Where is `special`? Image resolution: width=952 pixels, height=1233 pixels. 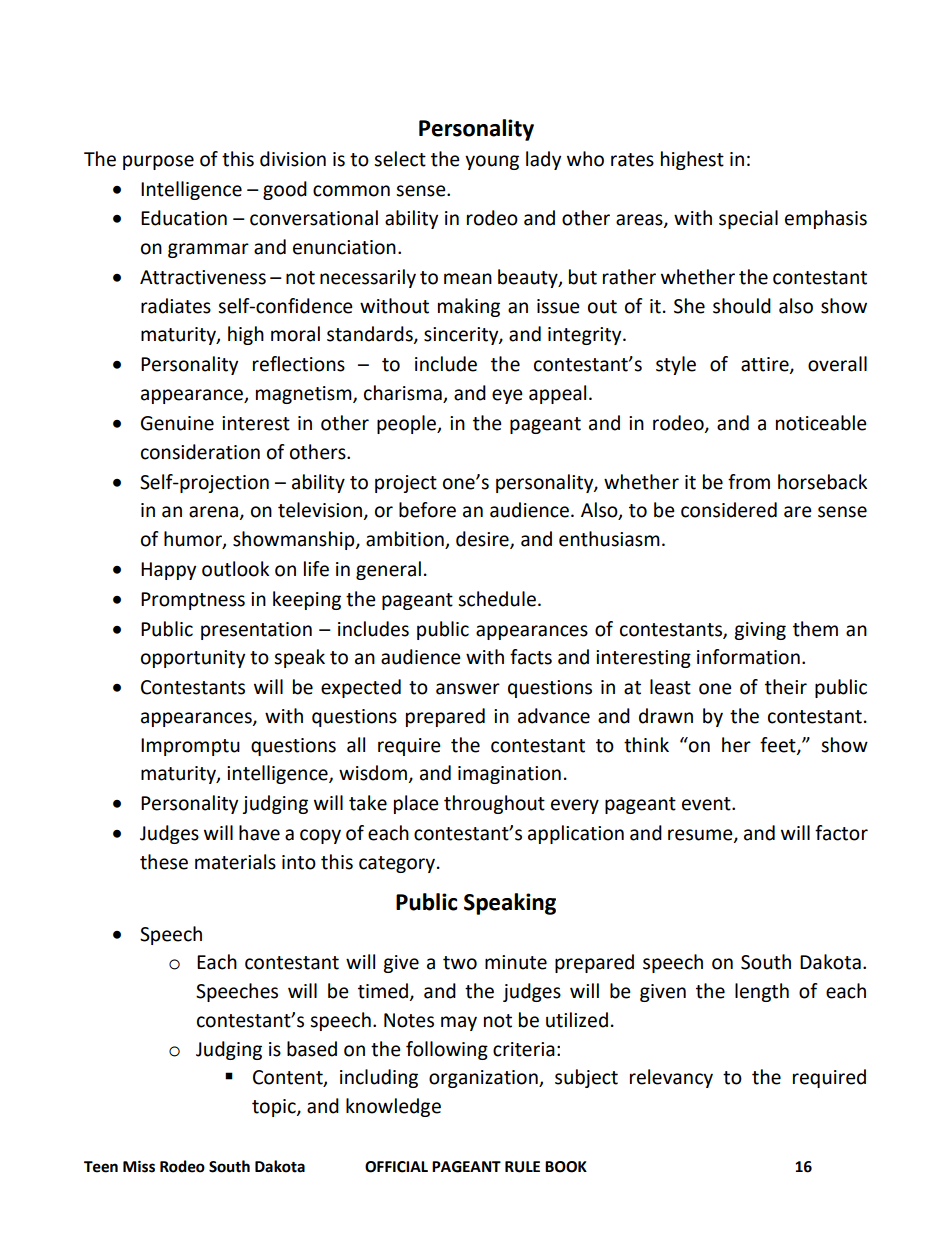 special is located at coordinates (748, 219).
